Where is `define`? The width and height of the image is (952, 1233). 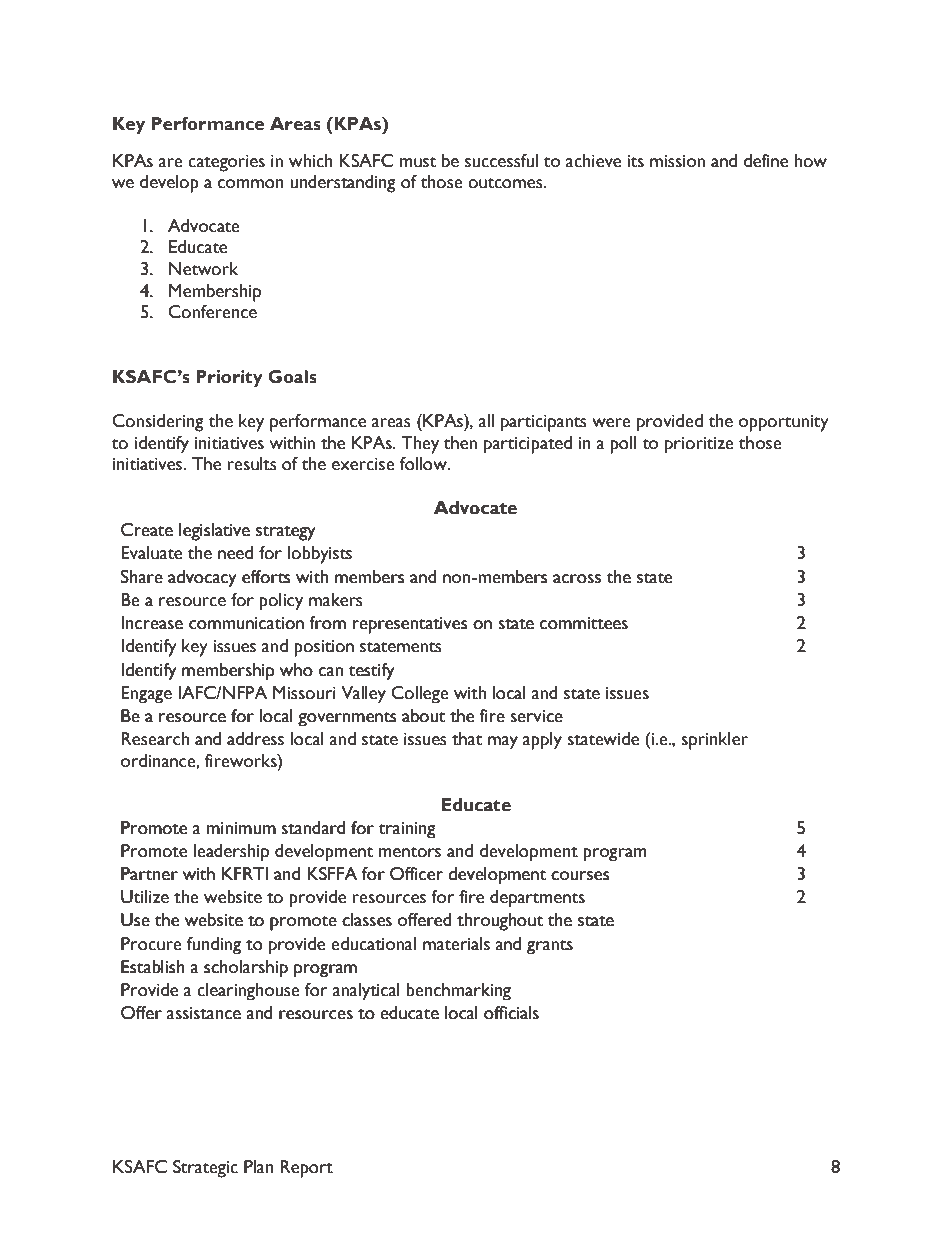
define is located at coordinates (765, 161).
